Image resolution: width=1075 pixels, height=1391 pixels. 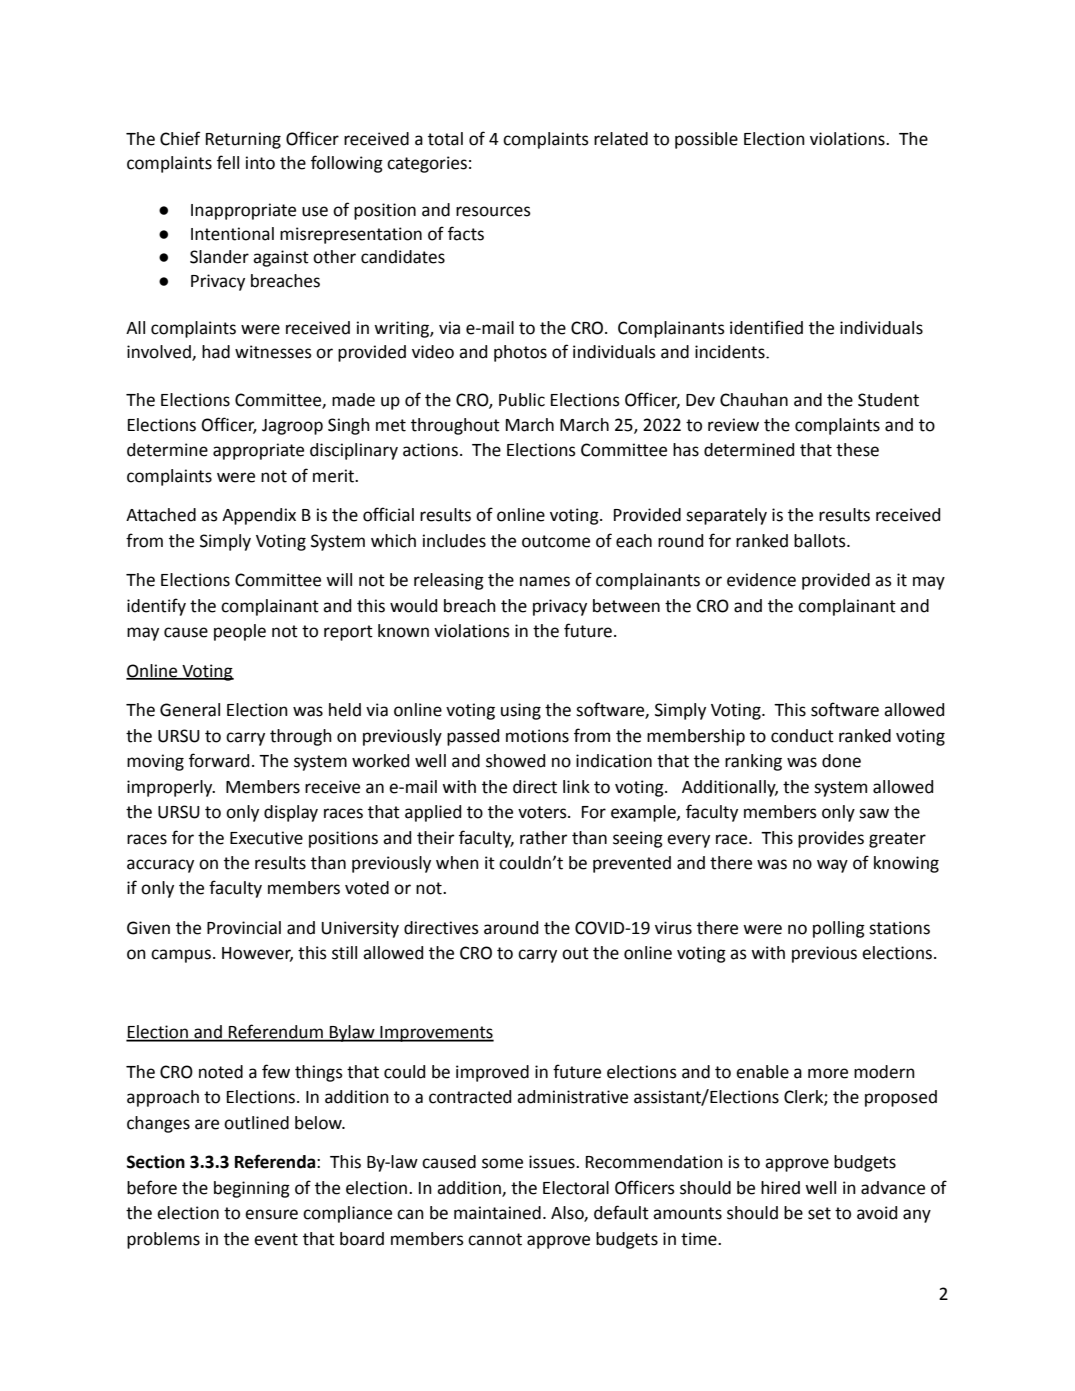 What do you see at coordinates (802, 736) in the image?
I see `conduct` at bounding box center [802, 736].
